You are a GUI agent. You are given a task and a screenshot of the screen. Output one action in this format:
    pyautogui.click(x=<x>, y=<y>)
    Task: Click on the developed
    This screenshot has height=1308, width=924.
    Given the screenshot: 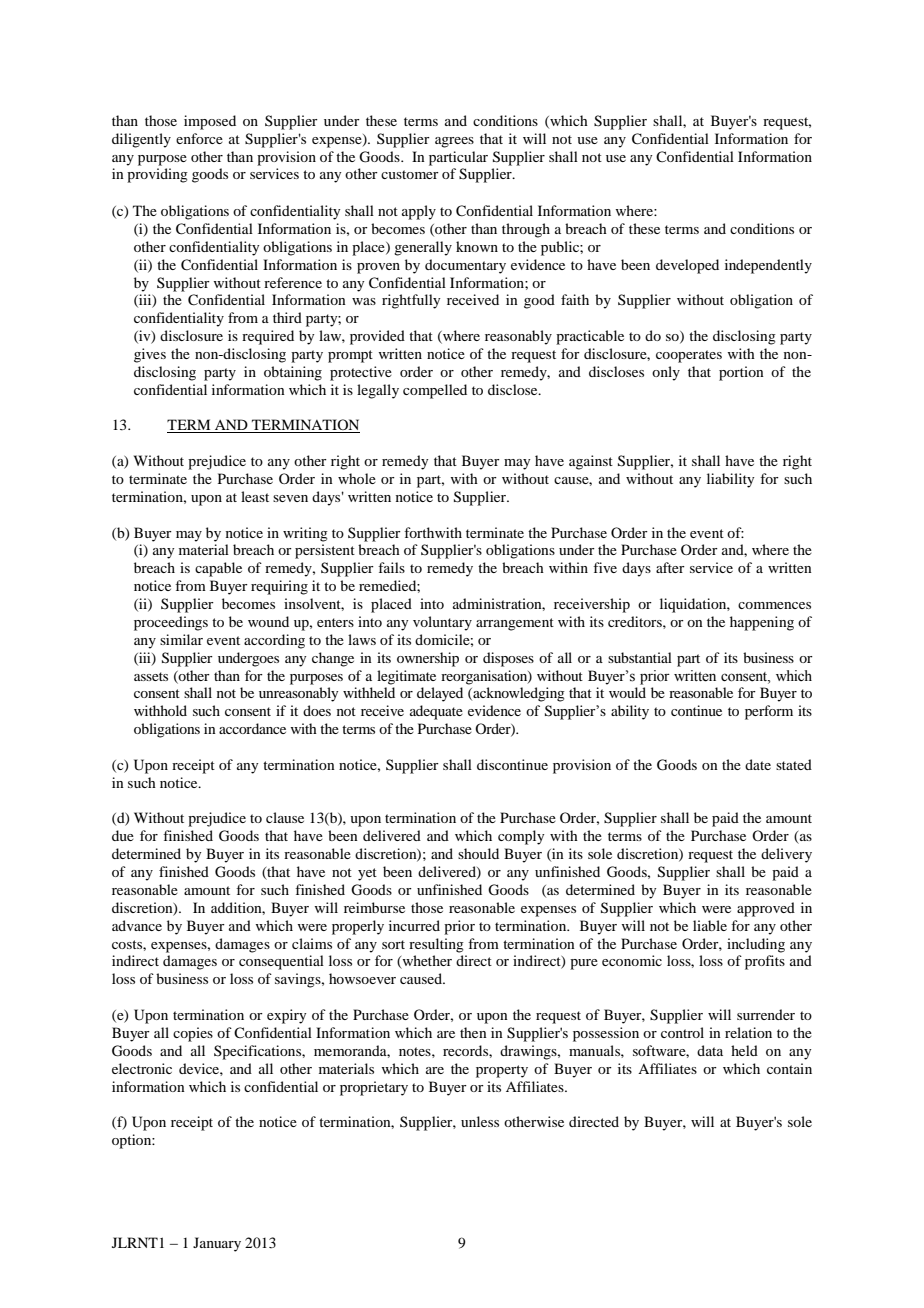 What is the action you would take?
    pyautogui.click(x=687, y=266)
